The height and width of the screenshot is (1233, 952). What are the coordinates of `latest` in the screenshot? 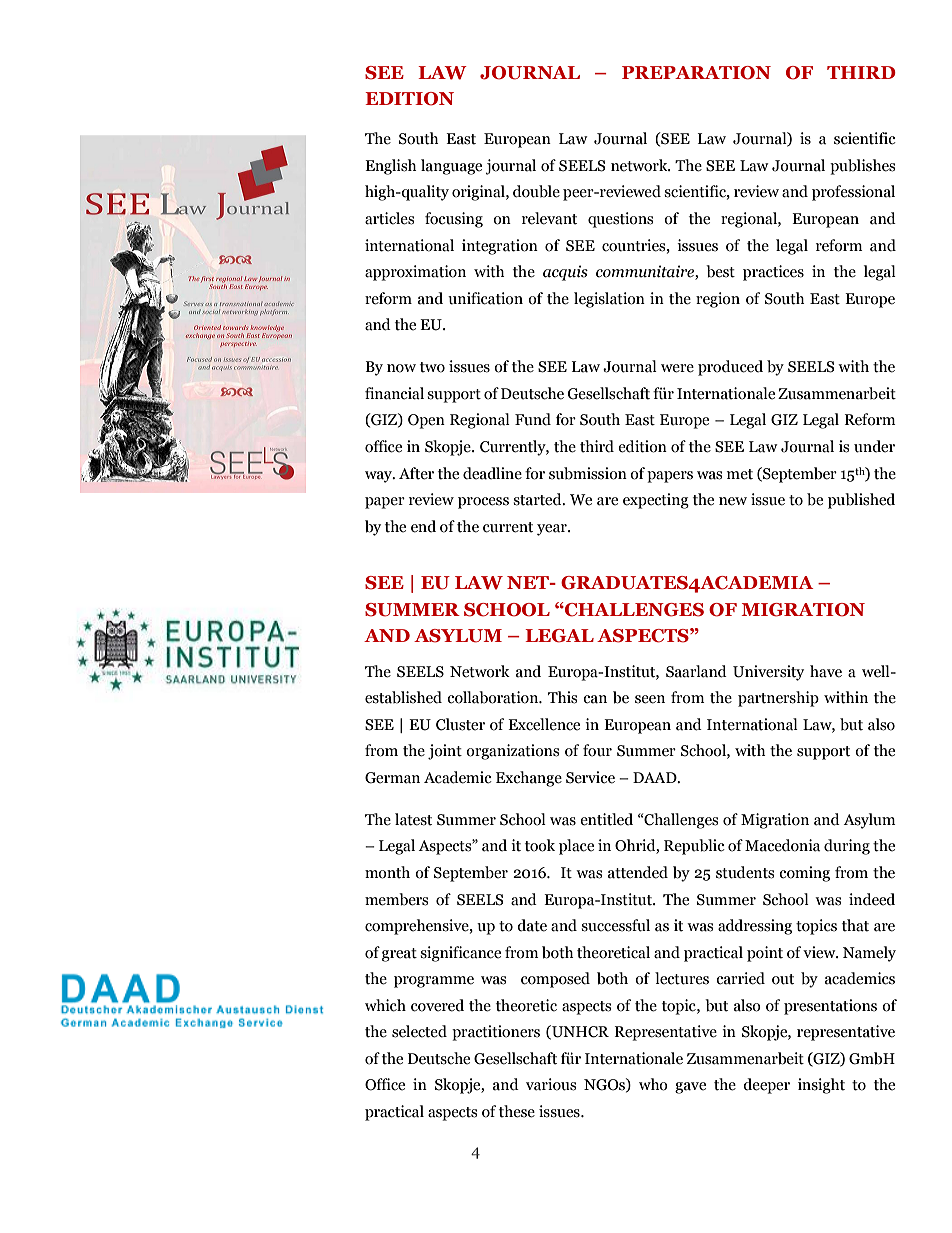 It's located at (413, 819).
